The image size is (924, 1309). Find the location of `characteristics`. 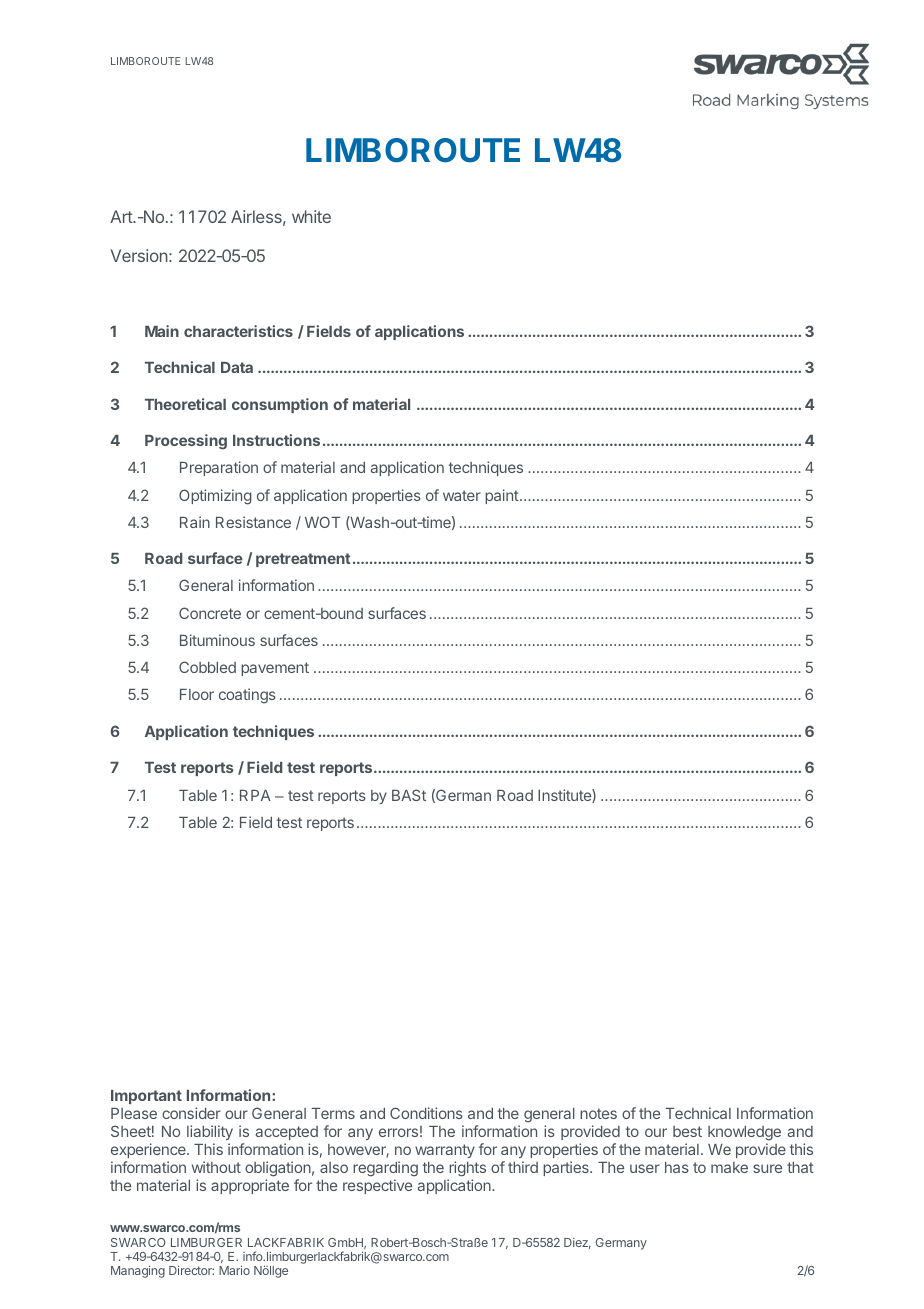

characteristics is located at coordinates (238, 331).
